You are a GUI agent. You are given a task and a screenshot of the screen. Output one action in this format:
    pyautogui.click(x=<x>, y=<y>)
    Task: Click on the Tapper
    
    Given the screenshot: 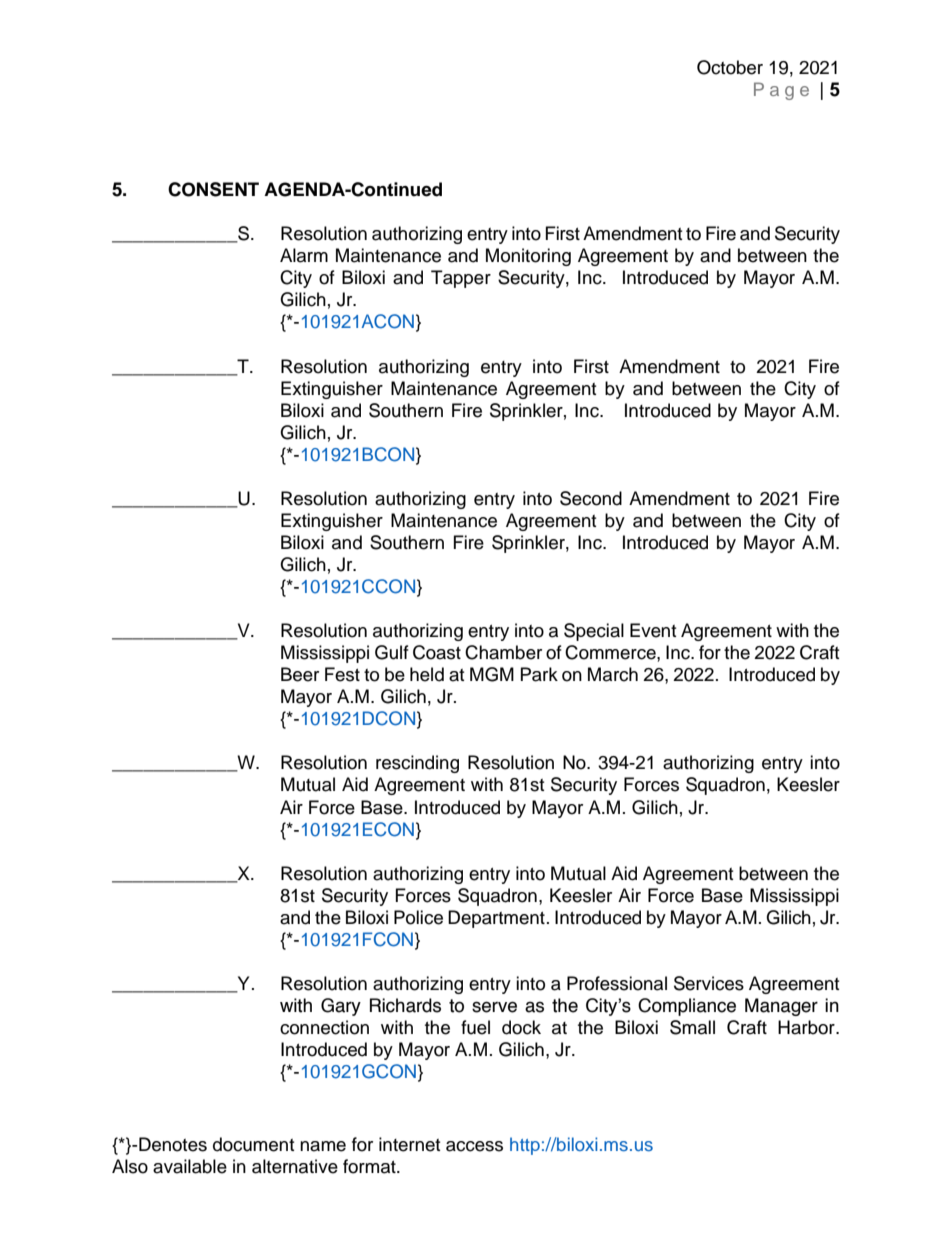 What is the action you would take?
    pyautogui.click(x=461, y=279)
